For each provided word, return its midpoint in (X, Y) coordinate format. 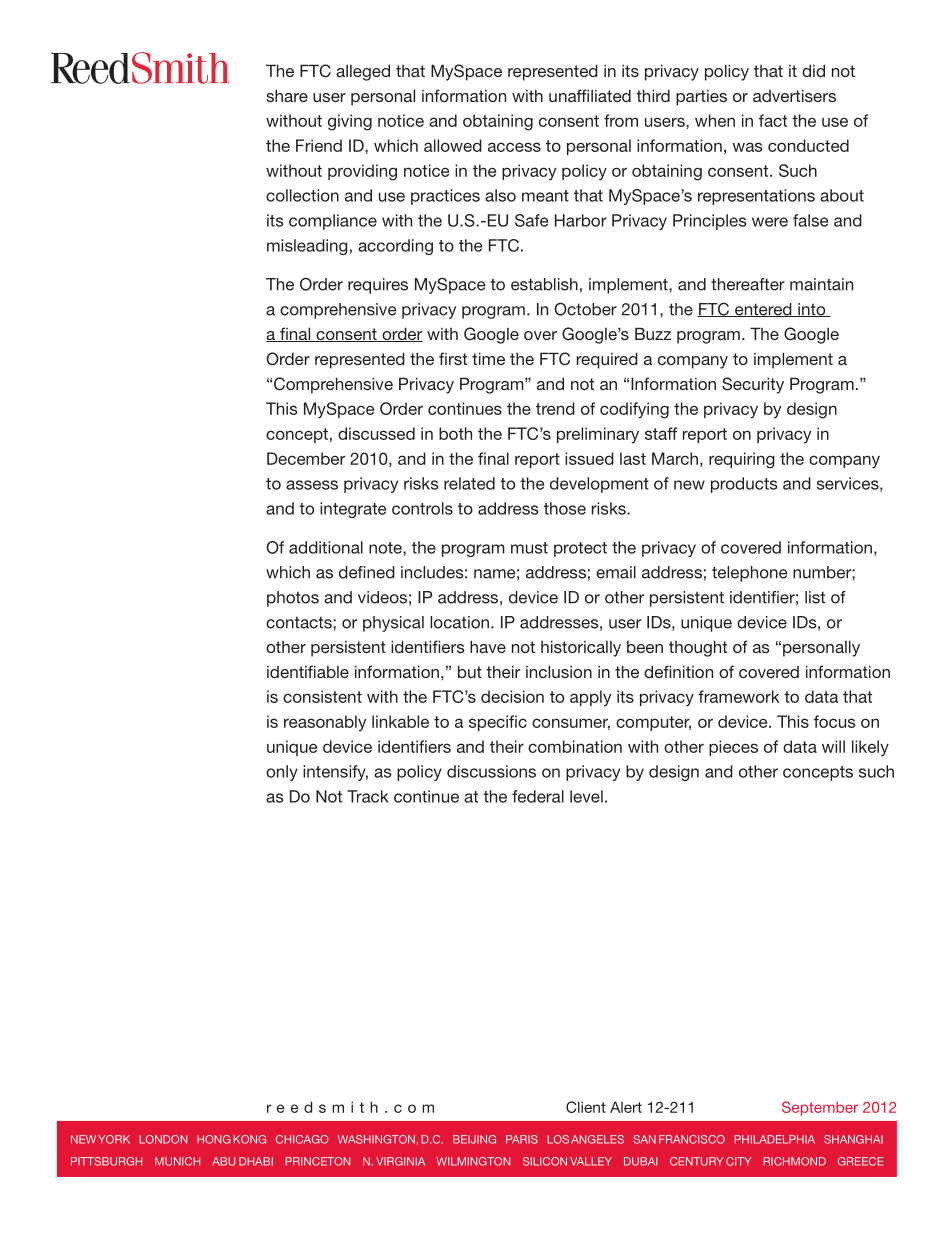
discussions (491, 771)
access (514, 147)
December (306, 458)
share (287, 95)
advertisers (794, 95)
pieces (733, 748)
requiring (741, 460)
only (282, 773)
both (455, 433)
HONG (214, 1139)
